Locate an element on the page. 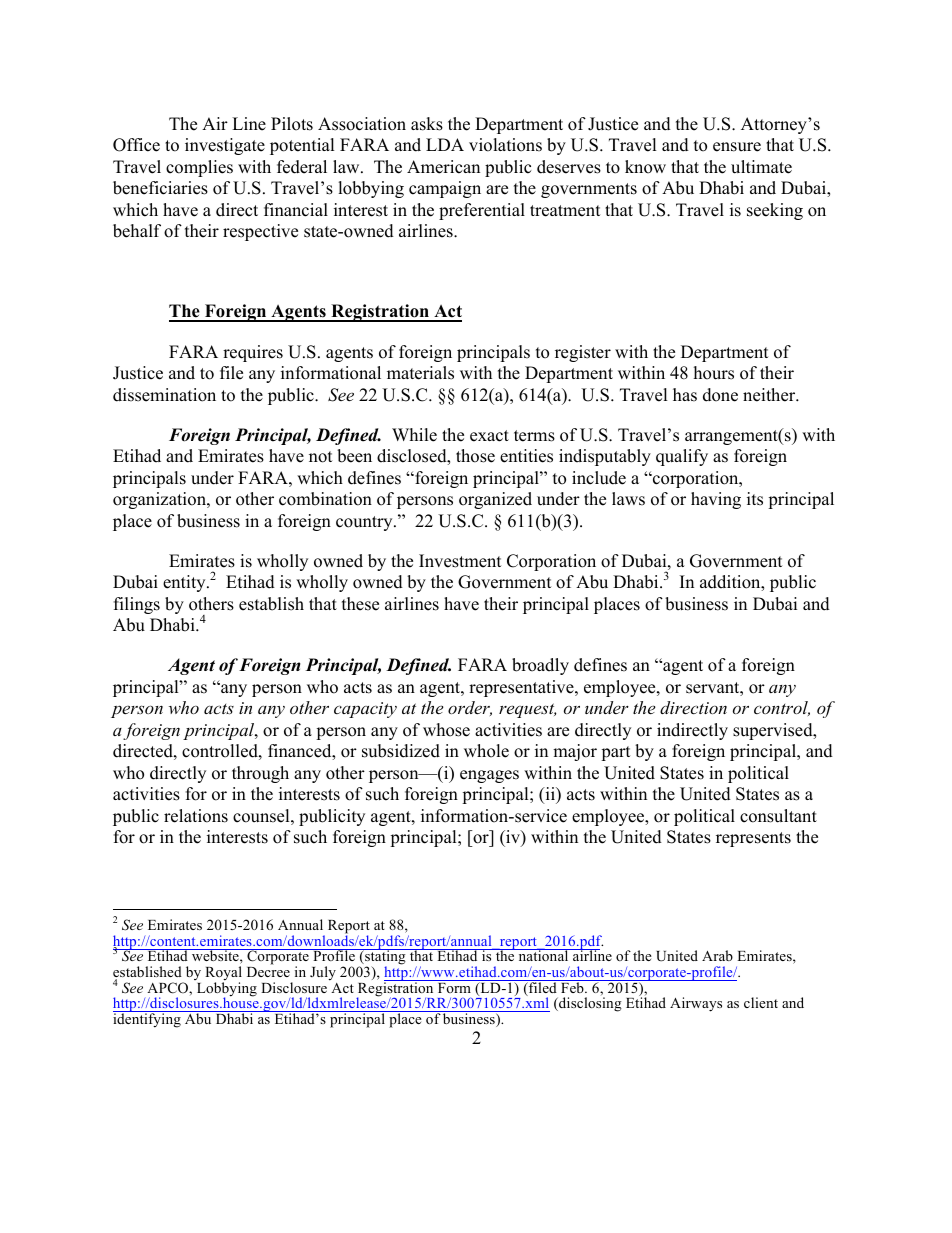 The image size is (952, 1233). having is located at coordinates (716, 500).
